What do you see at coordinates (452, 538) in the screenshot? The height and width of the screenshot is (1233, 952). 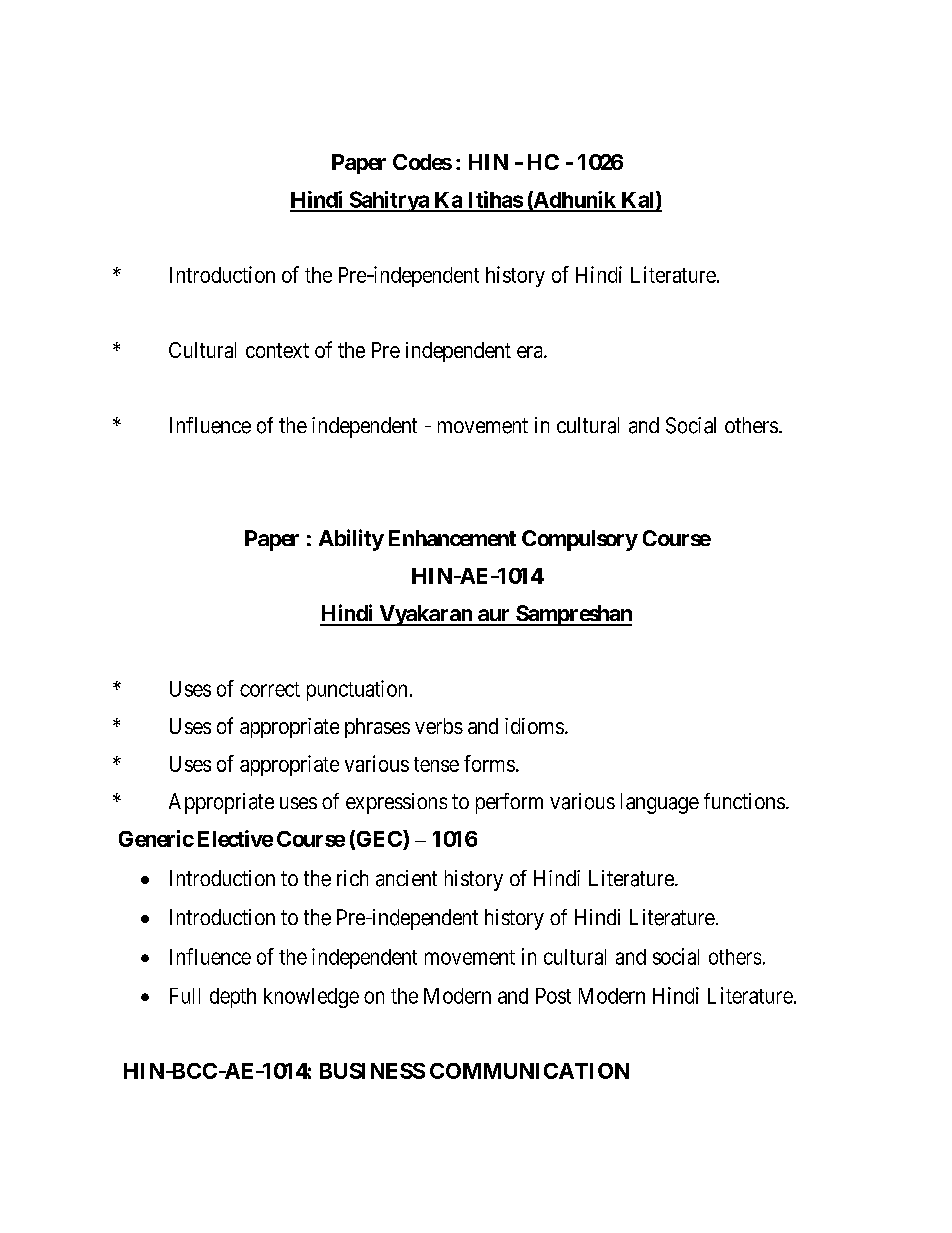 I see `Enhancement` at bounding box center [452, 538].
